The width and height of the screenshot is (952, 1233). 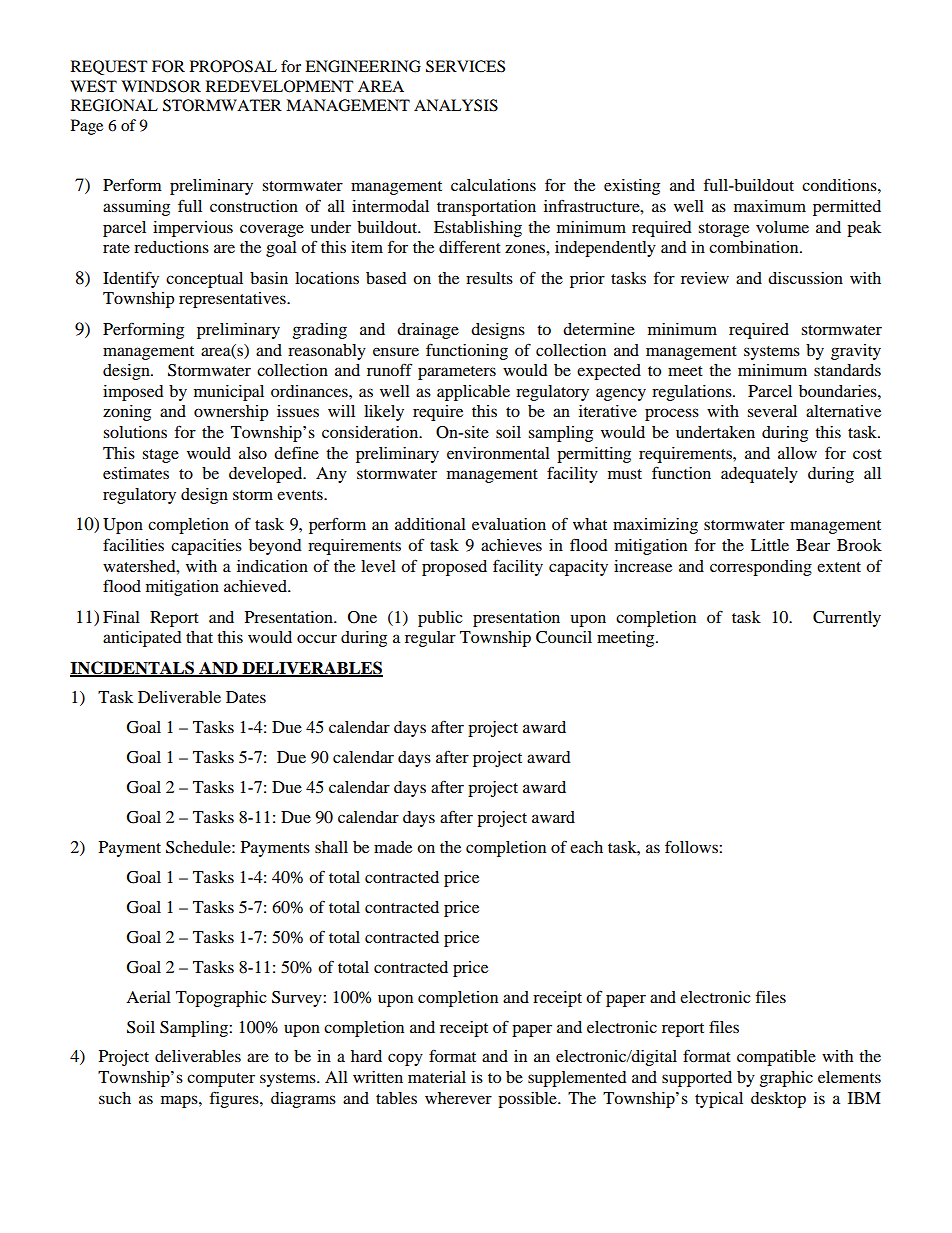 I want to click on WINDSOR, so click(x=161, y=86).
